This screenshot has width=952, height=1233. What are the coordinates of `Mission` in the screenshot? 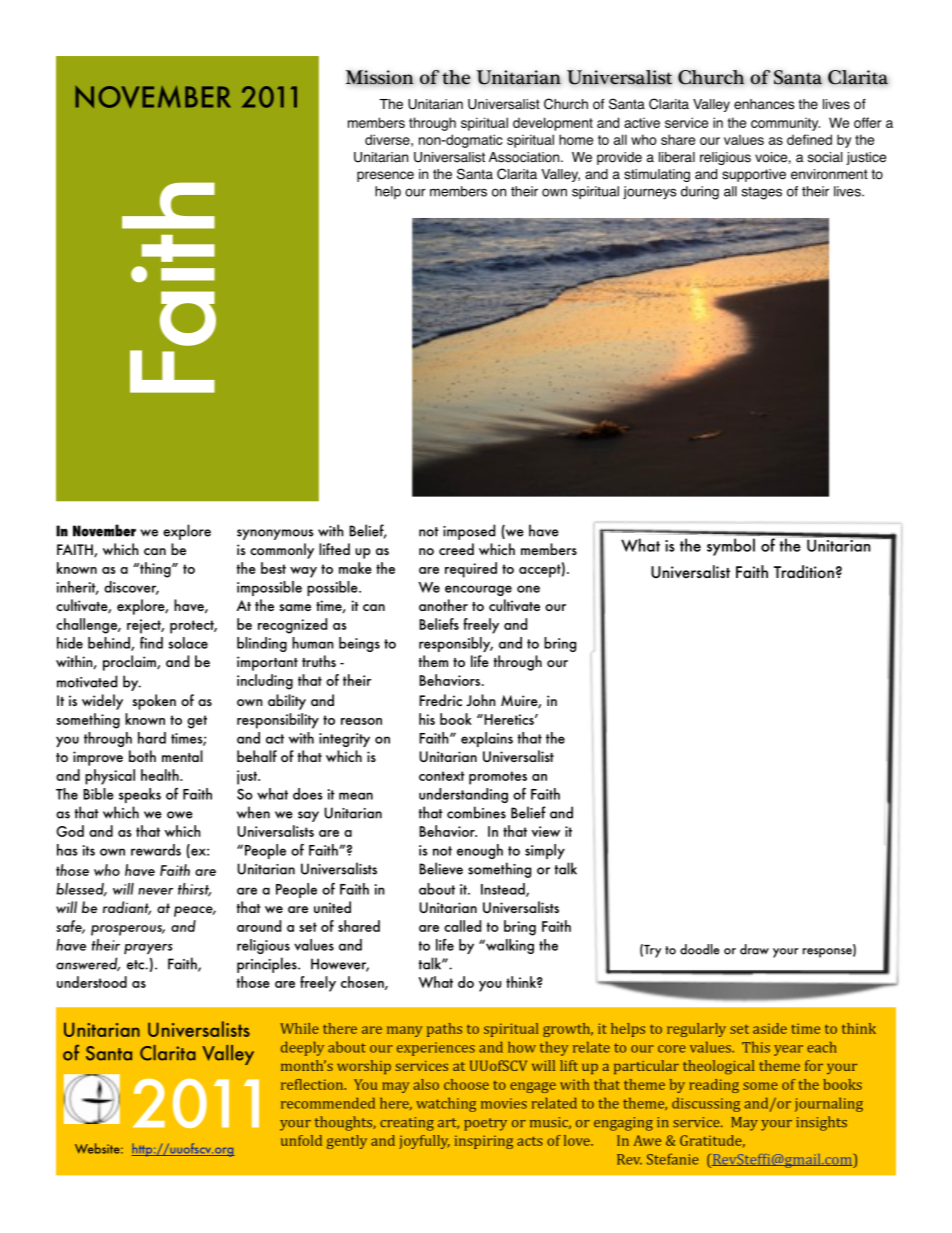 It's located at (380, 77).
